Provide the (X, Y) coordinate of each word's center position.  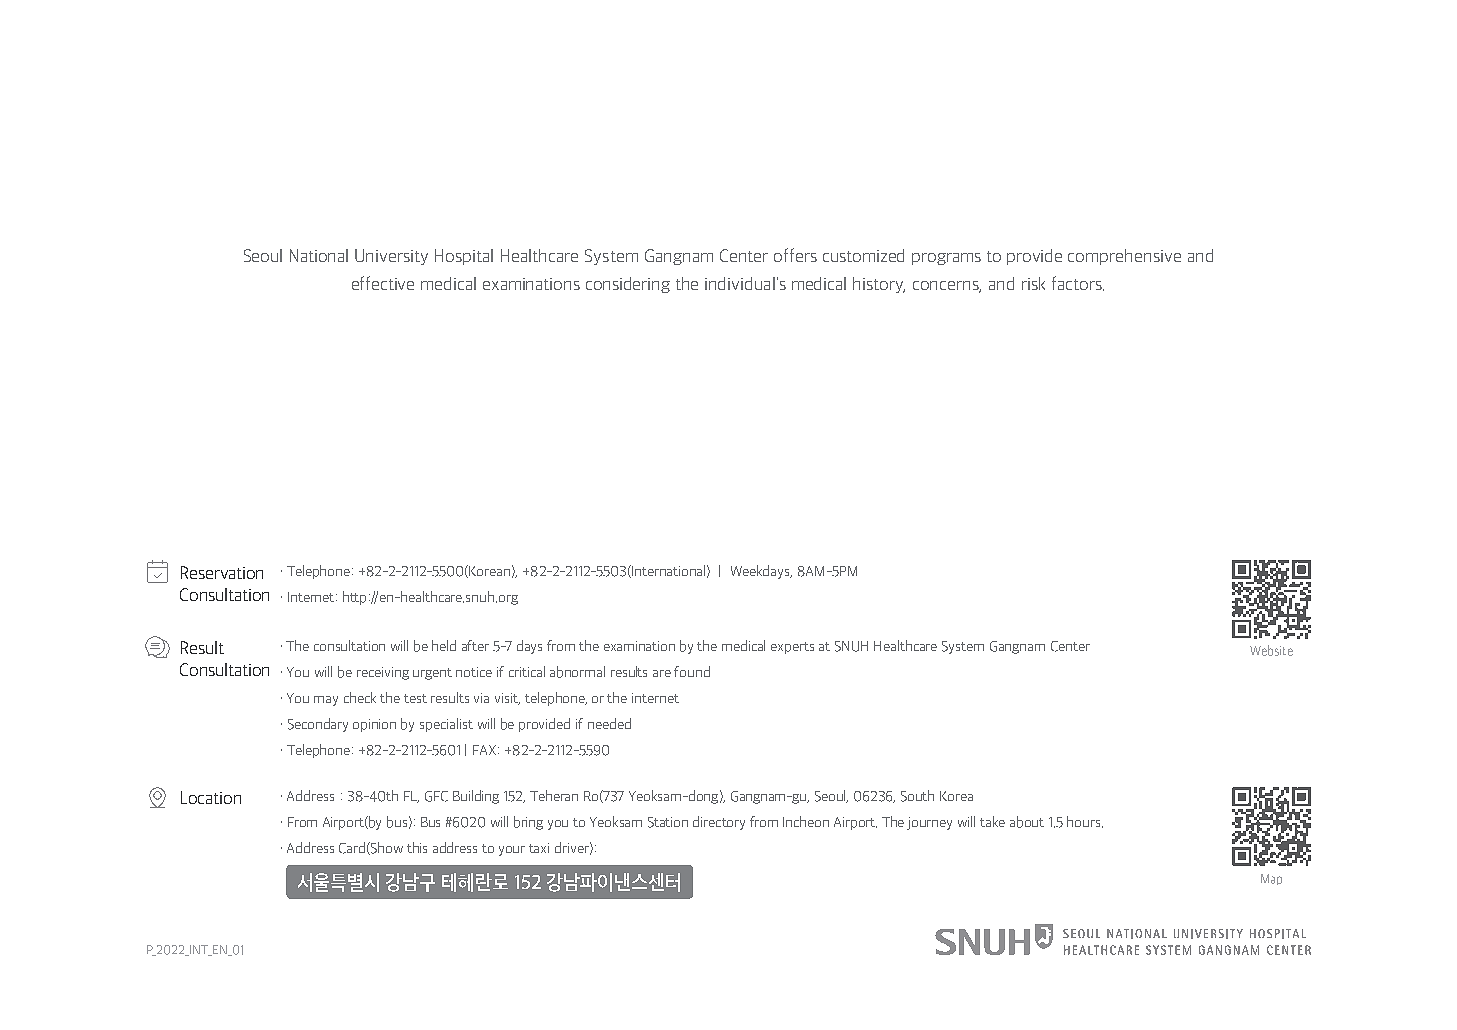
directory (719, 823)
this (417, 847)
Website (1271, 650)
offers (795, 255)
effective (383, 283)
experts (792, 648)
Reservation (222, 572)
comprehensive (1124, 257)
